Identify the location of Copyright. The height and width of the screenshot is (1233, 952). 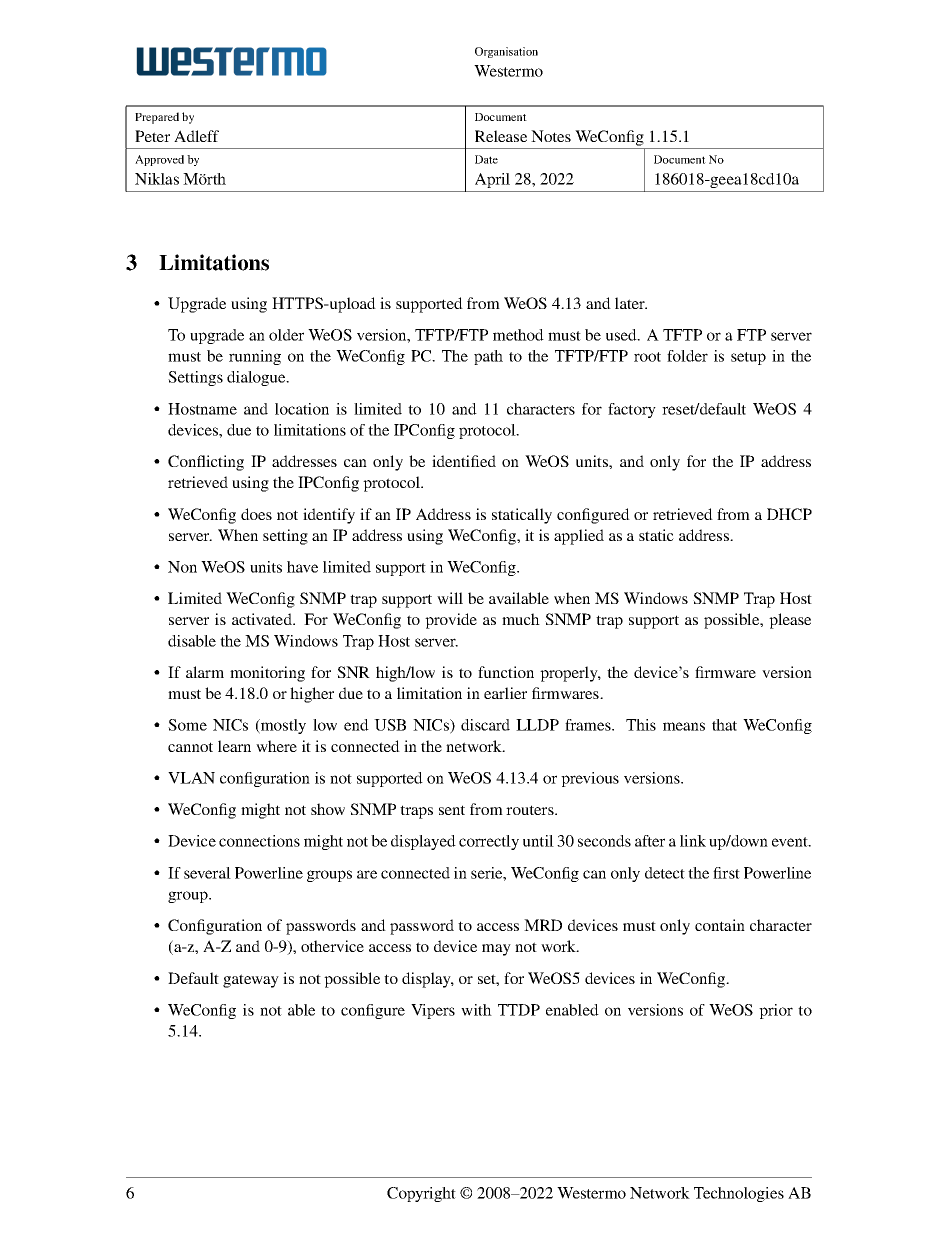
(421, 1194).
